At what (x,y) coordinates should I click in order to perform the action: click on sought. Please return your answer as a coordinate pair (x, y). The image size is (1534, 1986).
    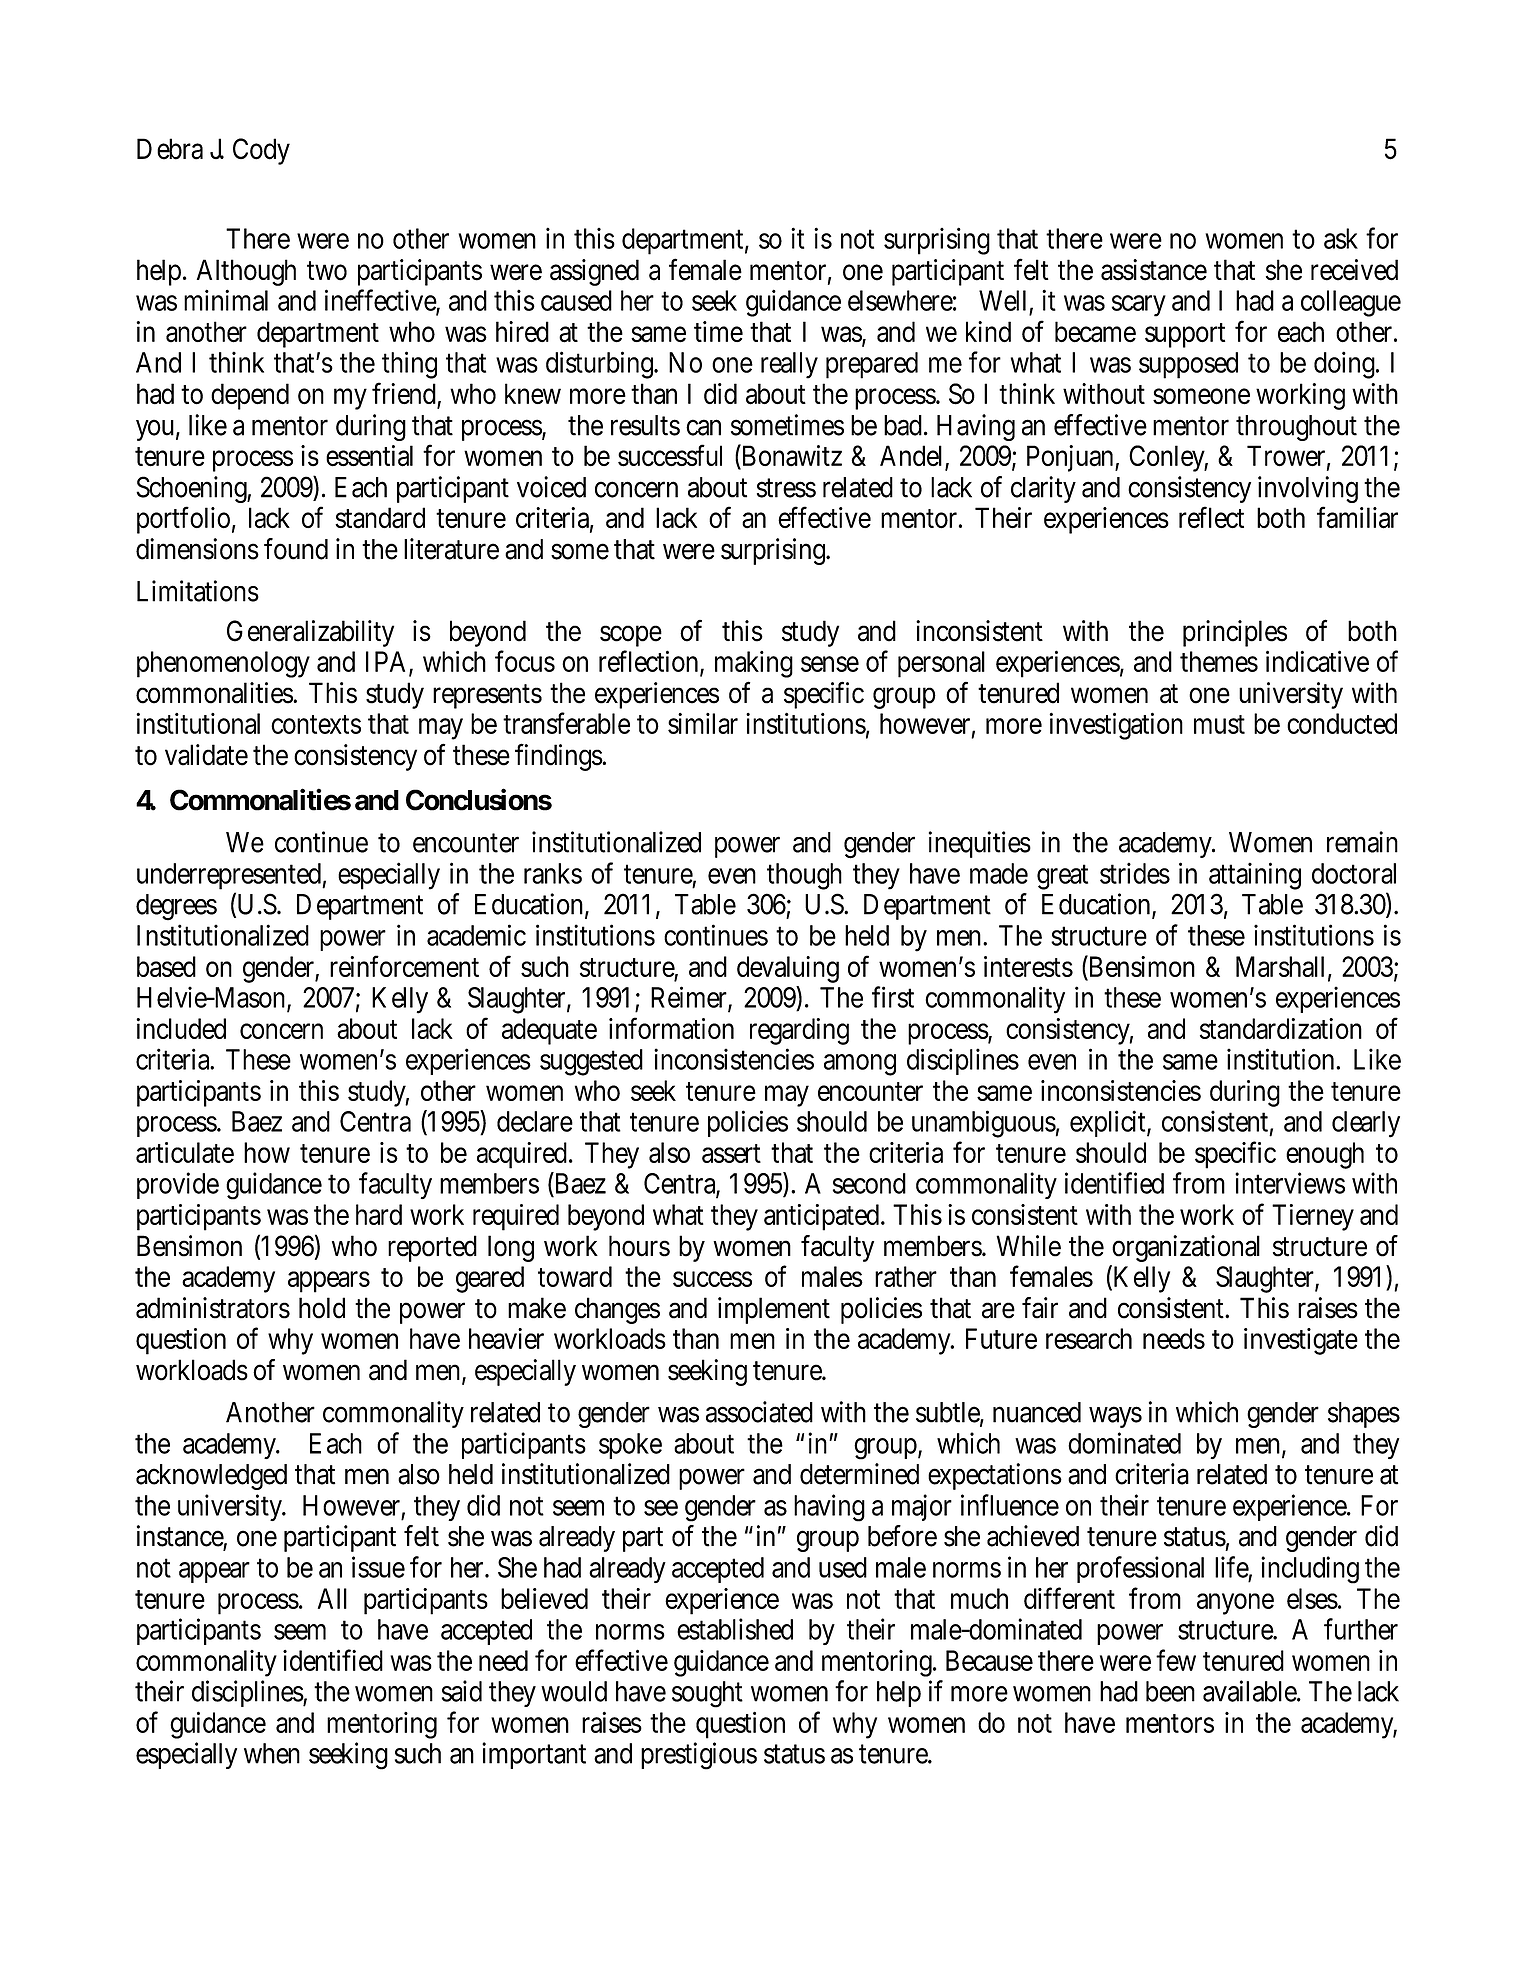
    Looking at the image, I should click on (707, 1694).
